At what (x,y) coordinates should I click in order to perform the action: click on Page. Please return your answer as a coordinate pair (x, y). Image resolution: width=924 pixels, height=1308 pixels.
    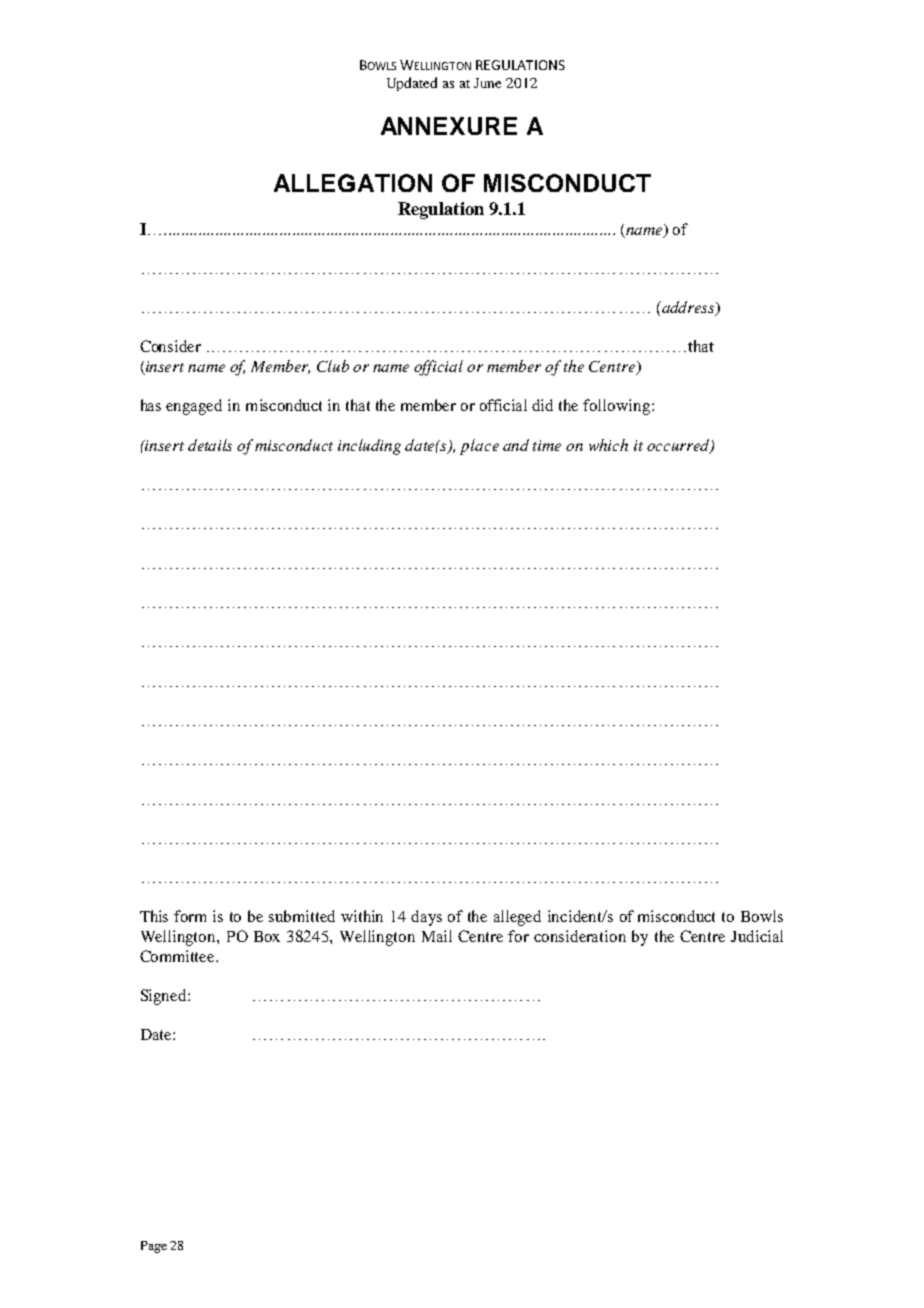
    Looking at the image, I should click on (154, 1247).
